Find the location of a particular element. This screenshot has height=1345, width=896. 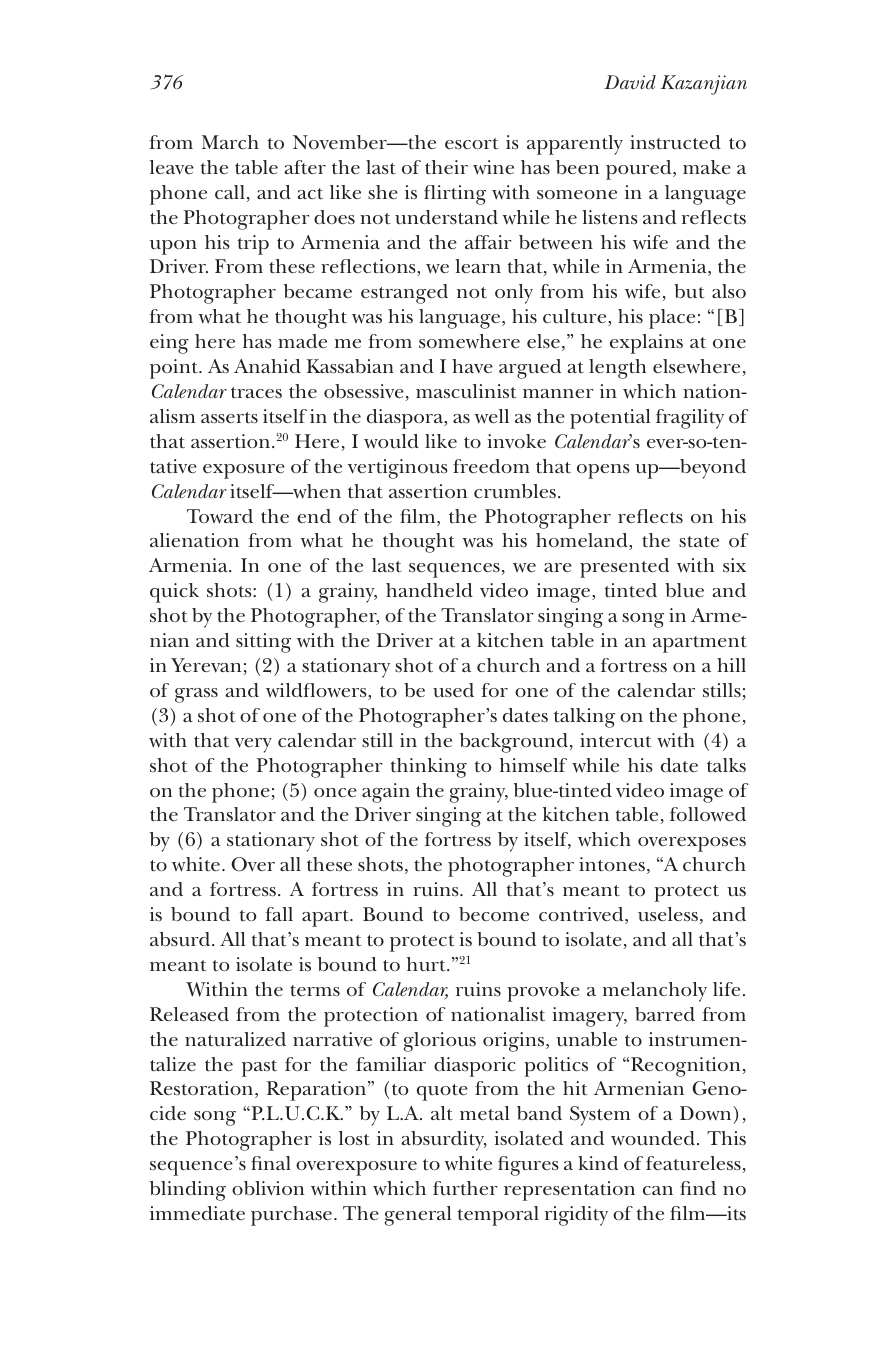

escort is located at coordinates (471, 144).
